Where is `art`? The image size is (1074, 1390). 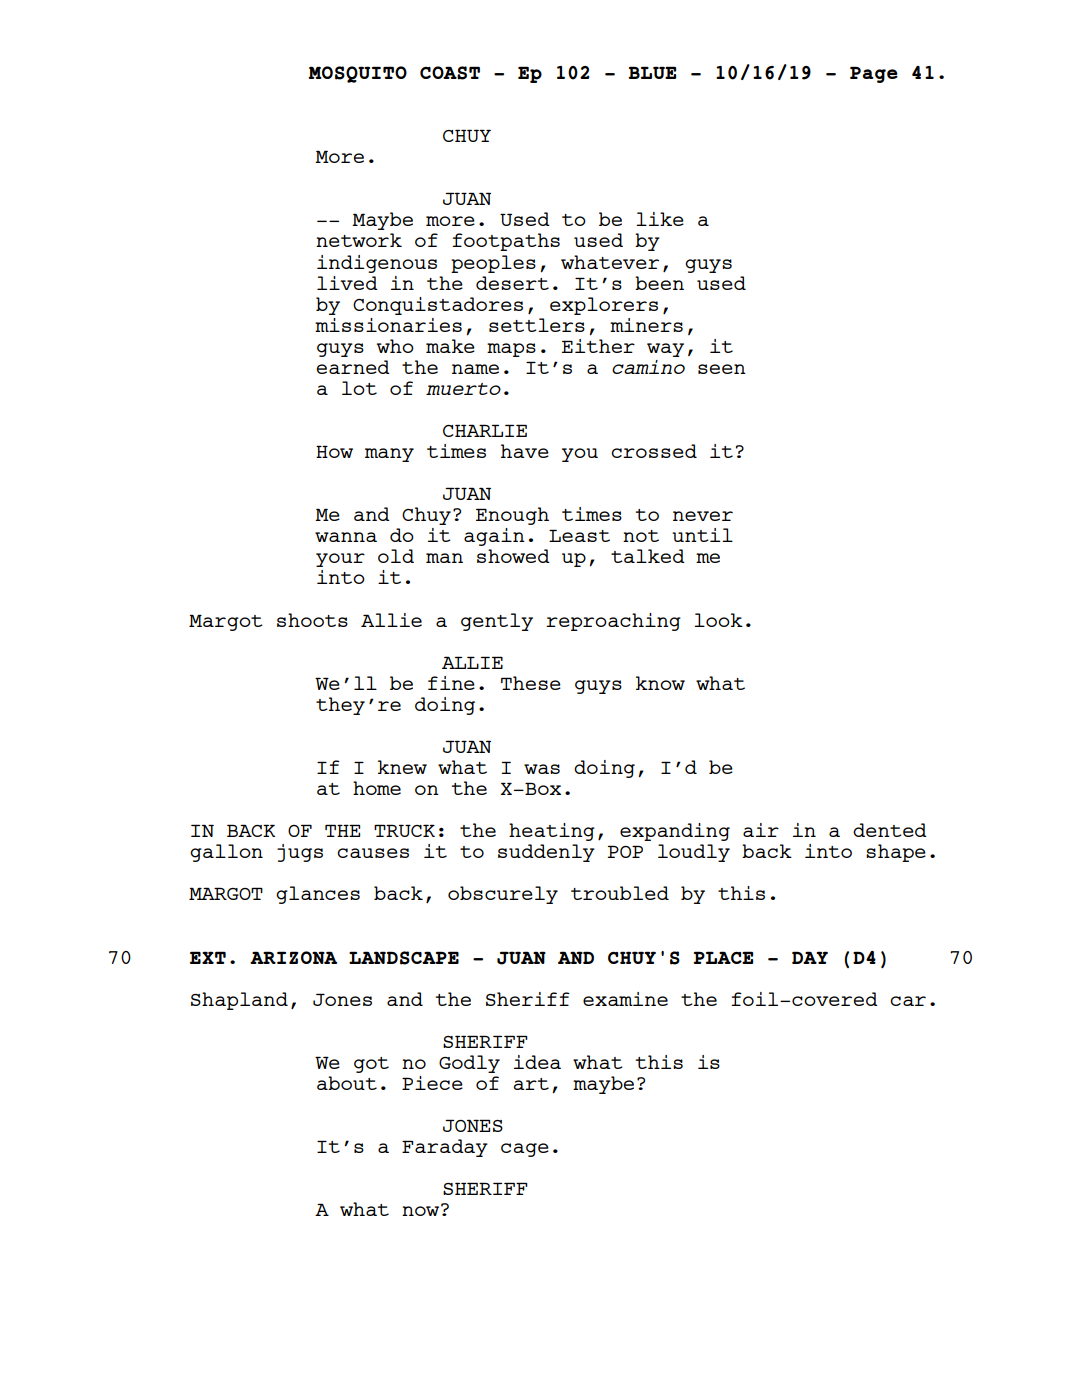 art is located at coordinates (531, 1084).
